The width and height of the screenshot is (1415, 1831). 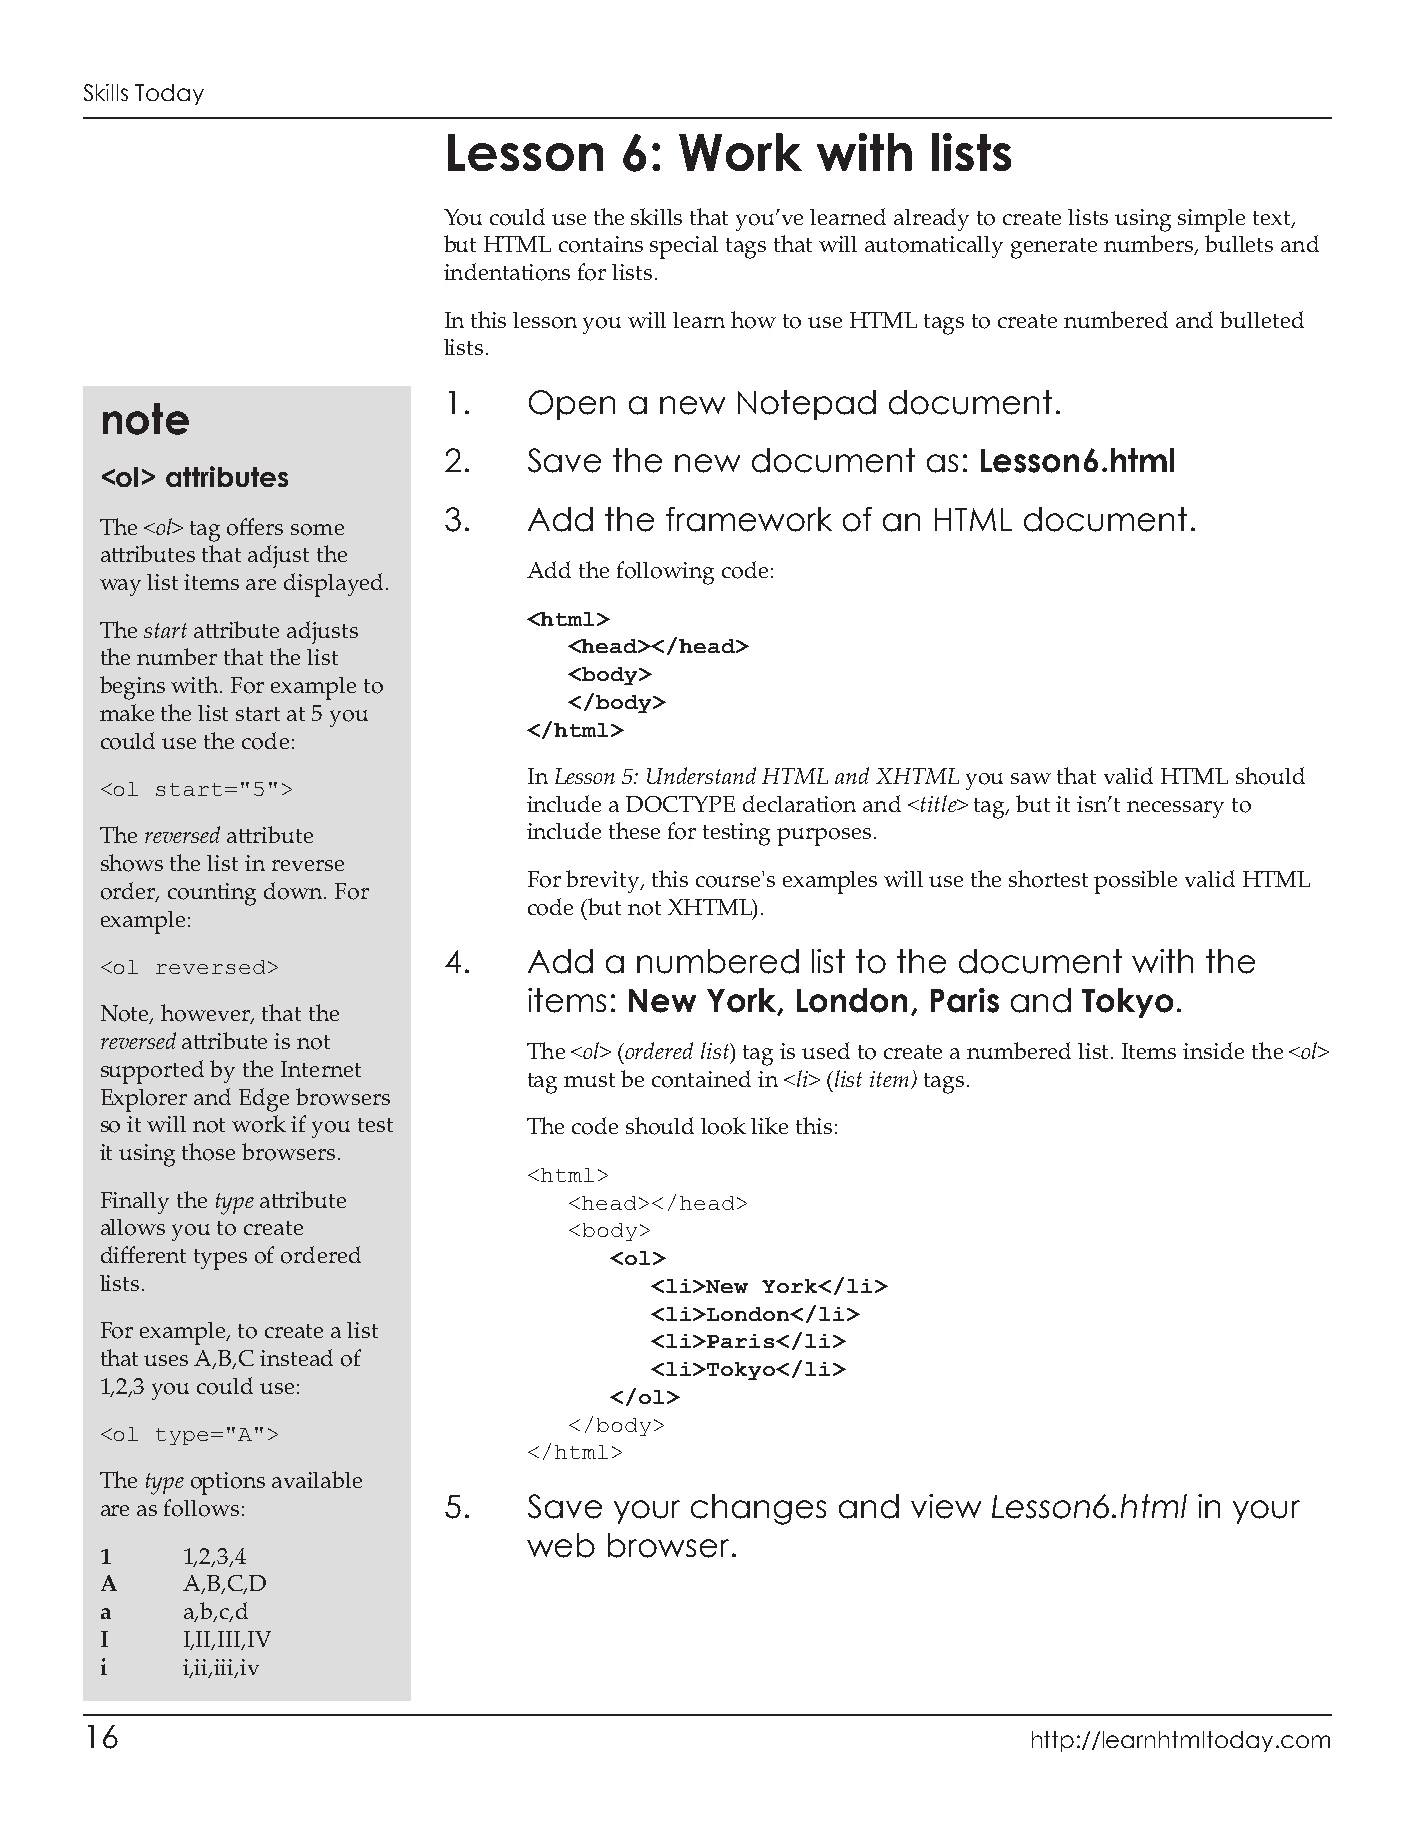 What do you see at coordinates (604, 881) in the screenshot?
I see `brevity` at bounding box center [604, 881].
